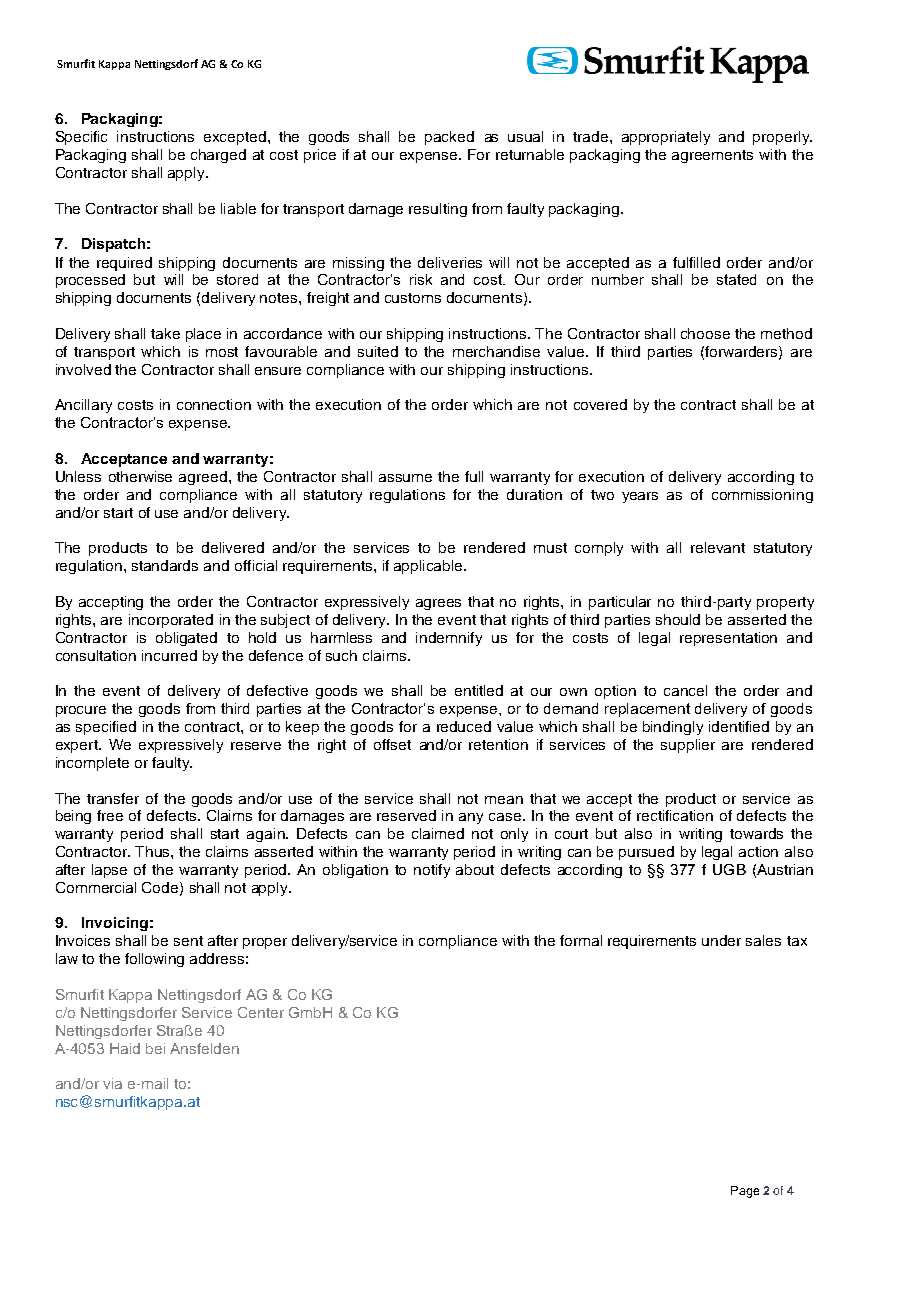 This screenshot has height=1308, width=924. Describe the element at coordinates (449, 639) in the screenshot. I see `indemnify` at that location.
